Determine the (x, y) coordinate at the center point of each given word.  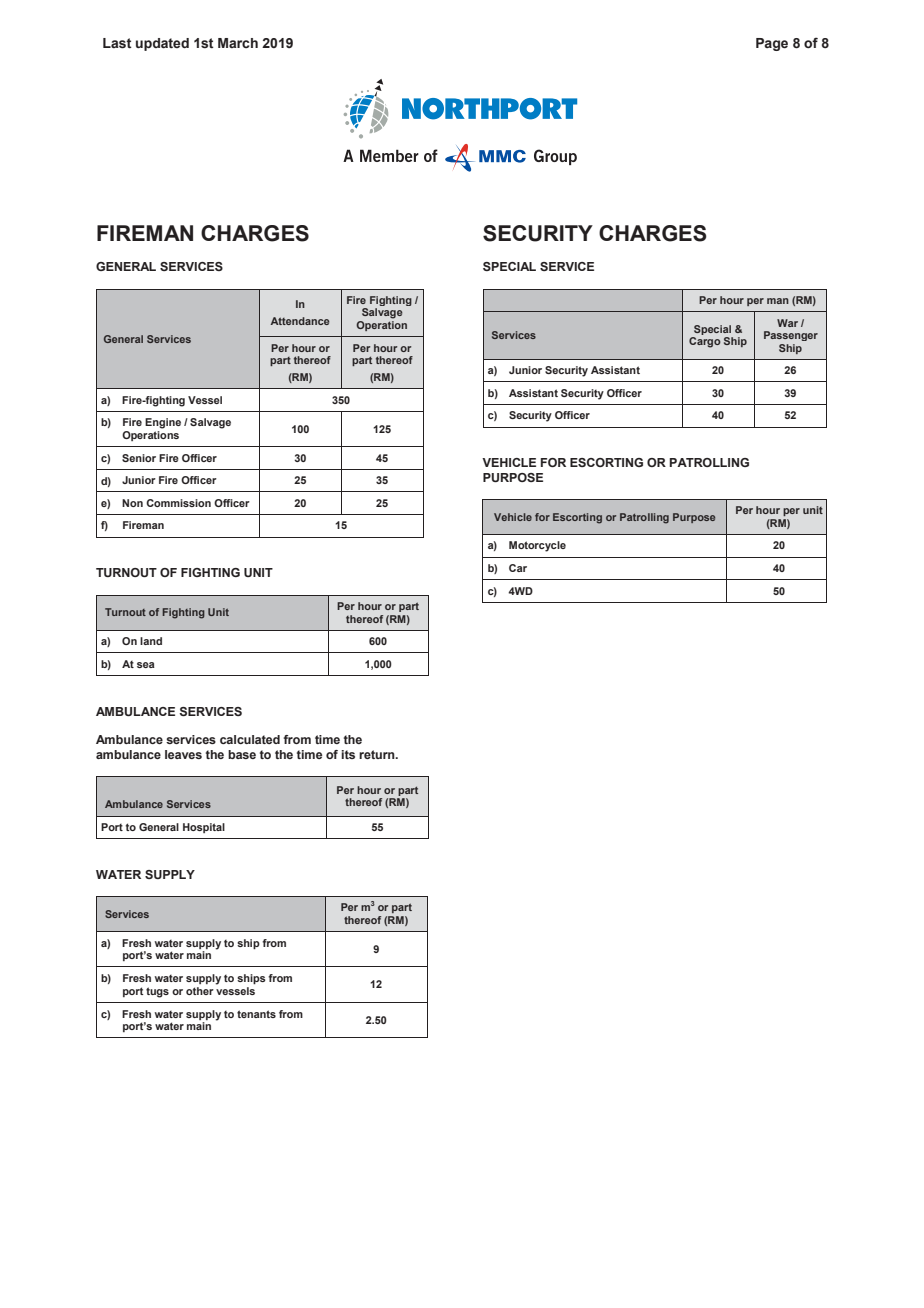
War (787, 323)
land (151, 641)
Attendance (300, 321)
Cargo (705, 342)
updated (162, 44)
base (242, 754)
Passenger (791, 336)
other (200, 991)
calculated (250, 739)
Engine (163, 423)
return (378, 754)
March (238, 43)
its (348, 754)
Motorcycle (537, 546)
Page (772, 44)
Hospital (204, 828)
